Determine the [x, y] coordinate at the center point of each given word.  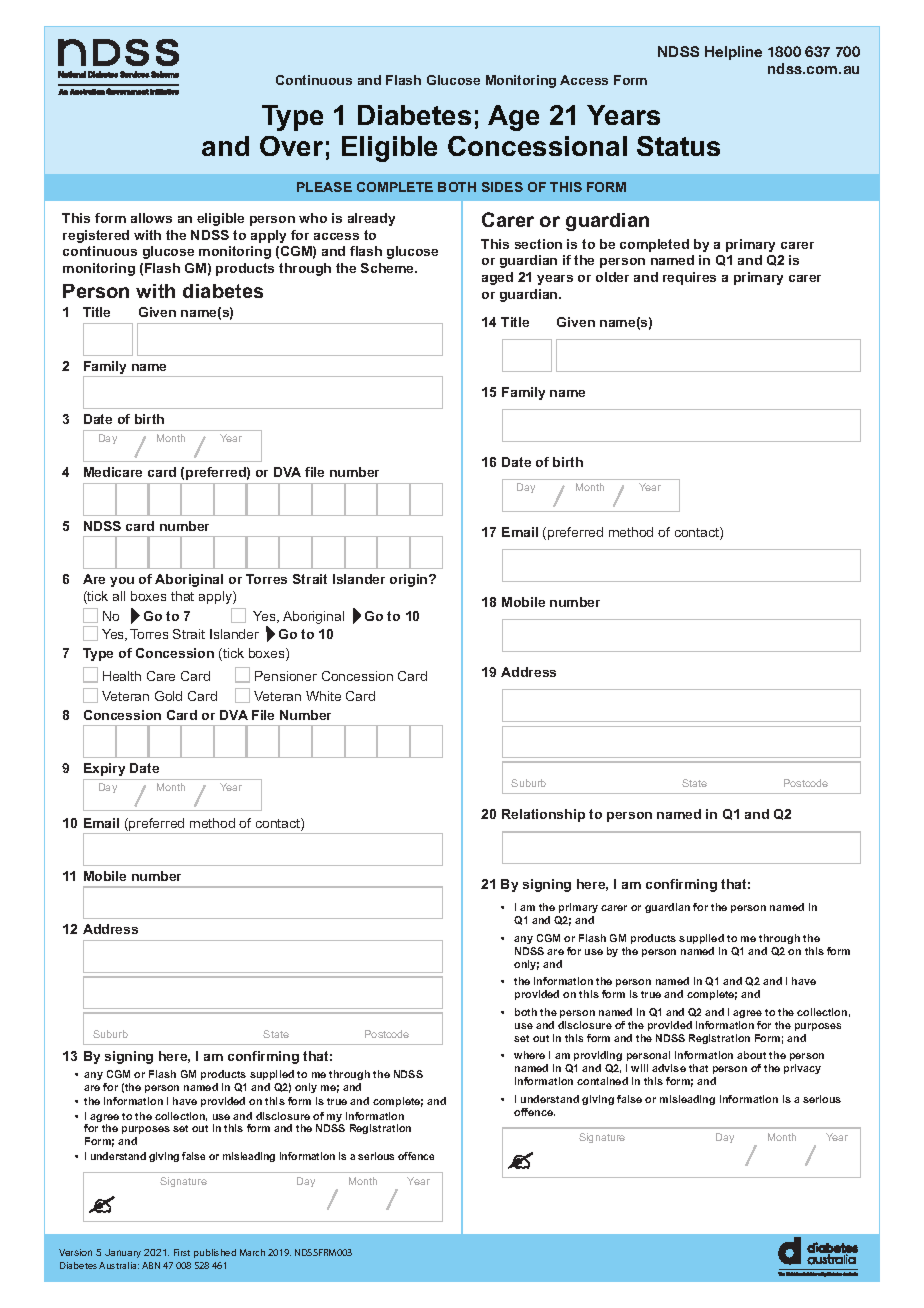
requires [689, 278]
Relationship [543, 815]
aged [497, 278]
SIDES [502, 187]
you [122, 582]
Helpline [733, 53]
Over [291, 146]
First [182, 1252]
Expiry [104, 769]
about [751, 1055]
